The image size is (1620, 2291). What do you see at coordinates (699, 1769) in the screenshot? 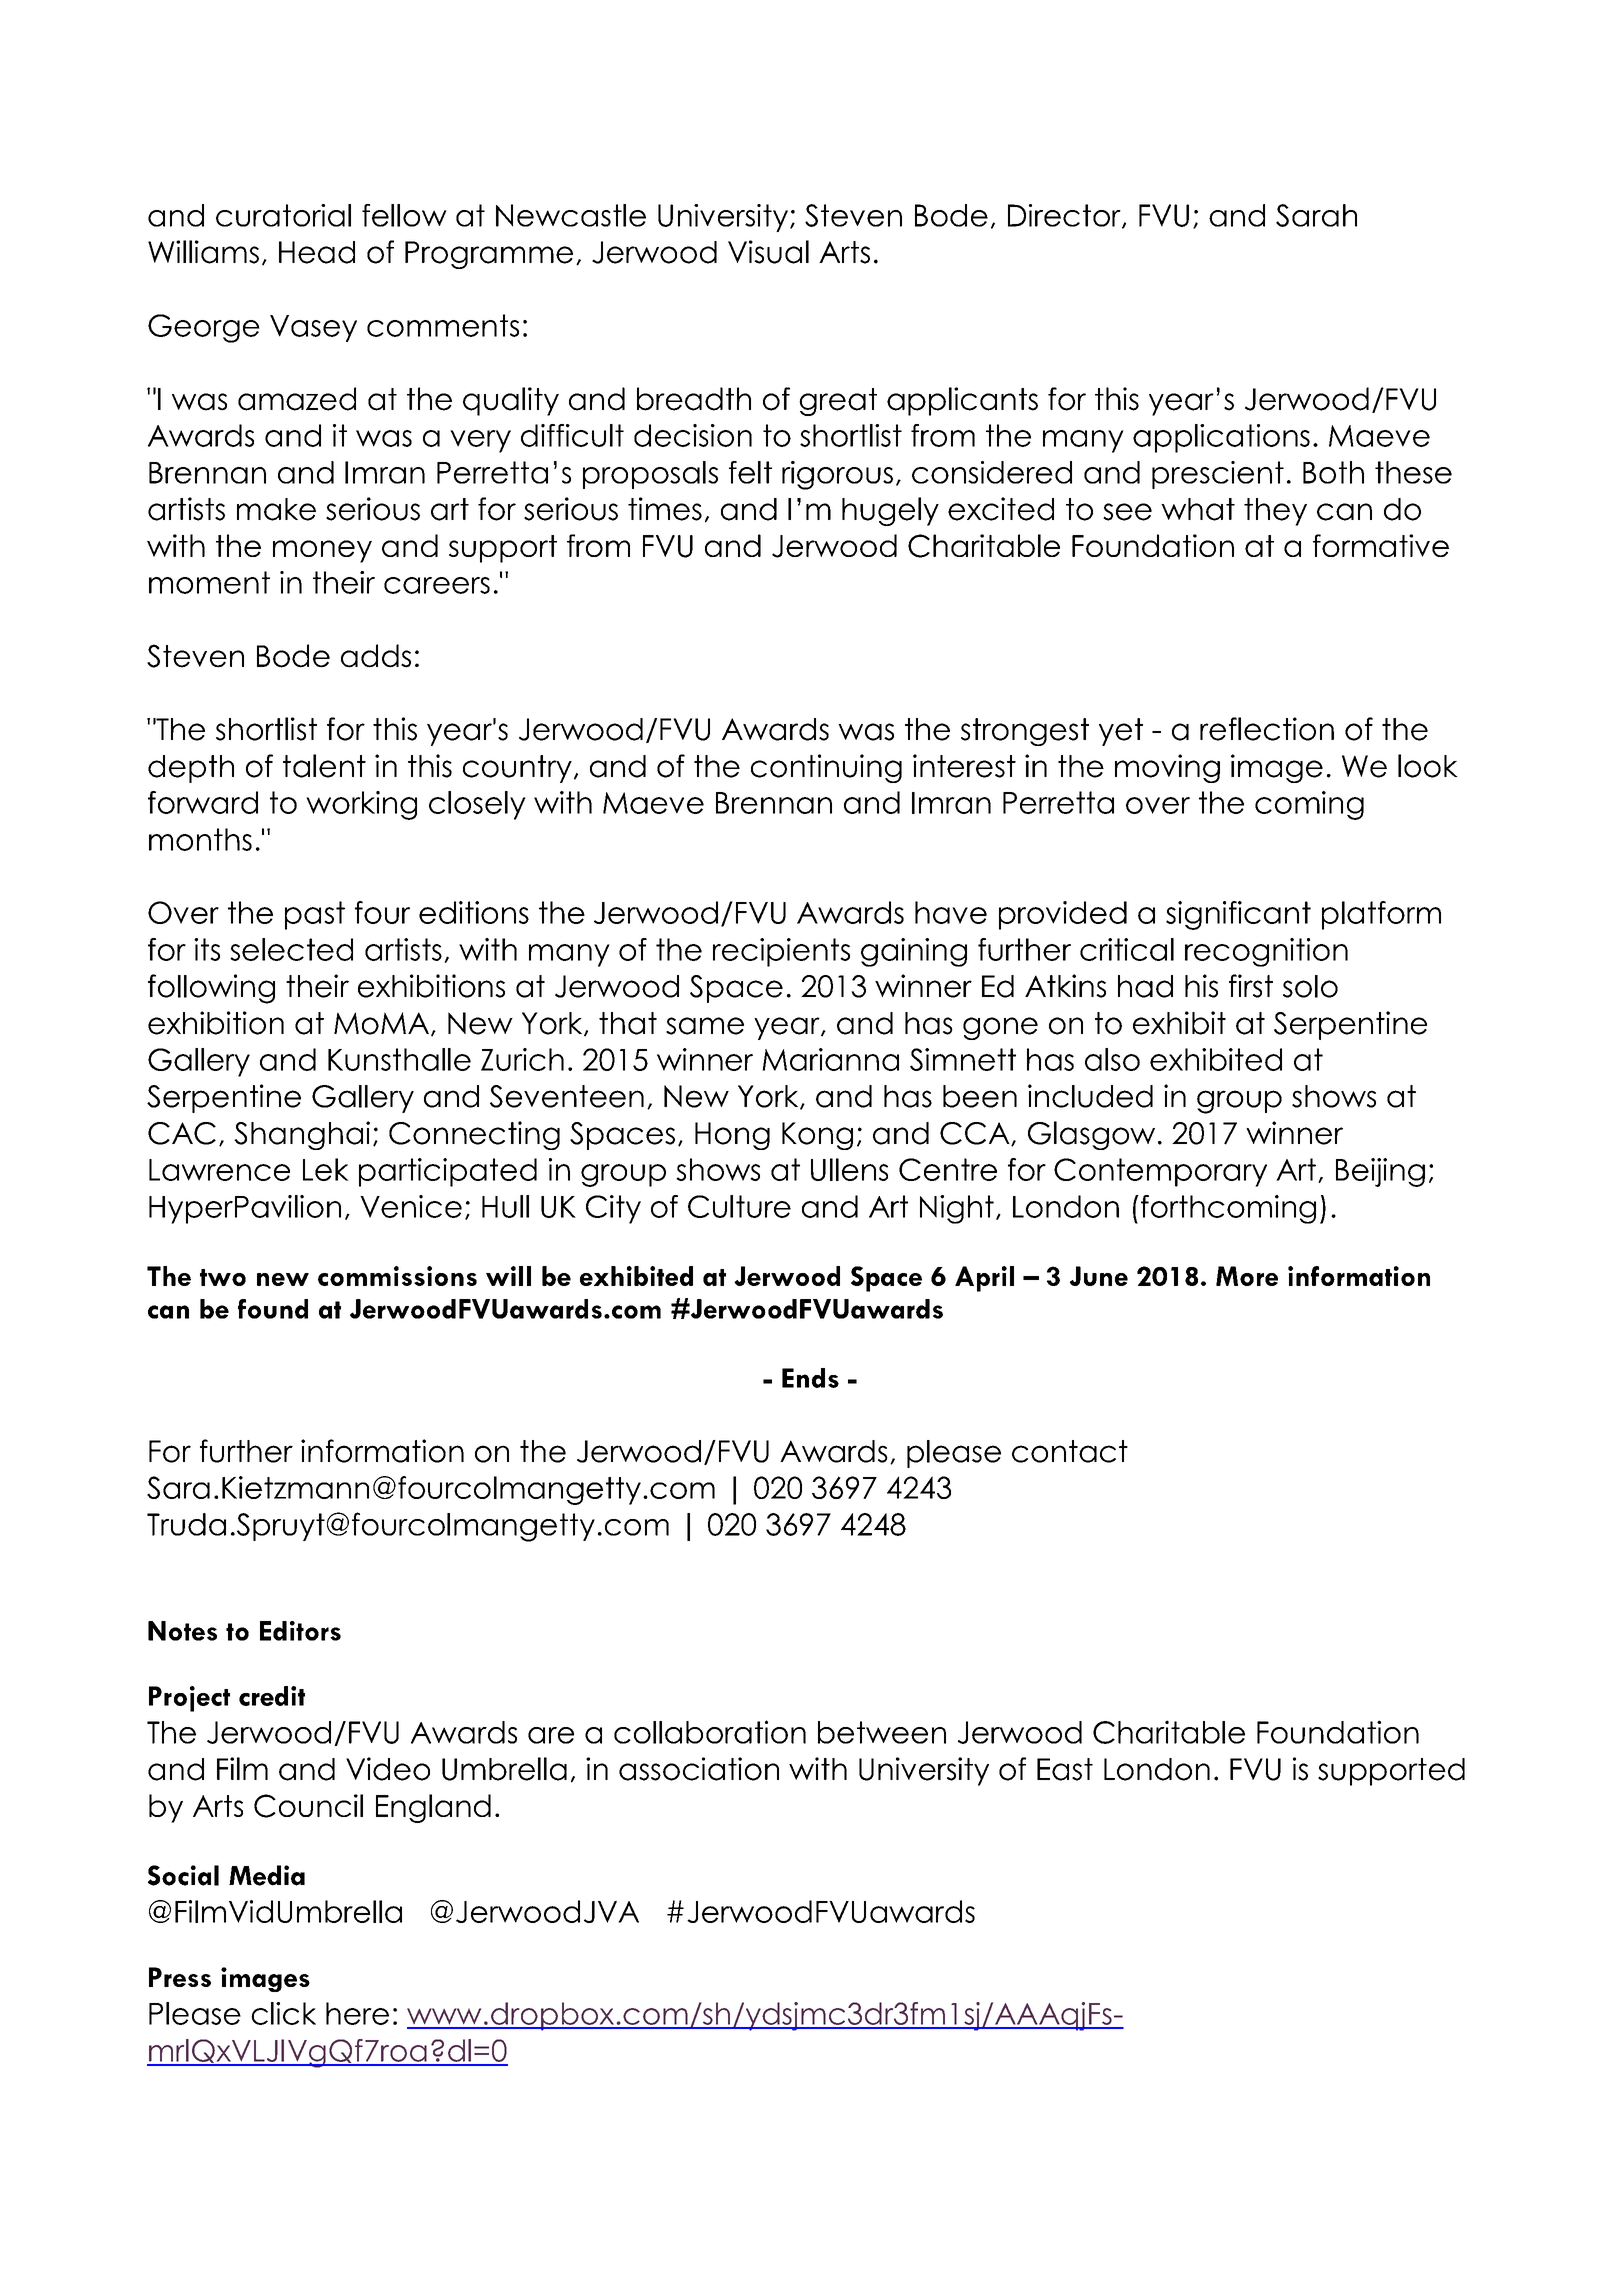
I see `association` at bounding box center [699, 1769].
